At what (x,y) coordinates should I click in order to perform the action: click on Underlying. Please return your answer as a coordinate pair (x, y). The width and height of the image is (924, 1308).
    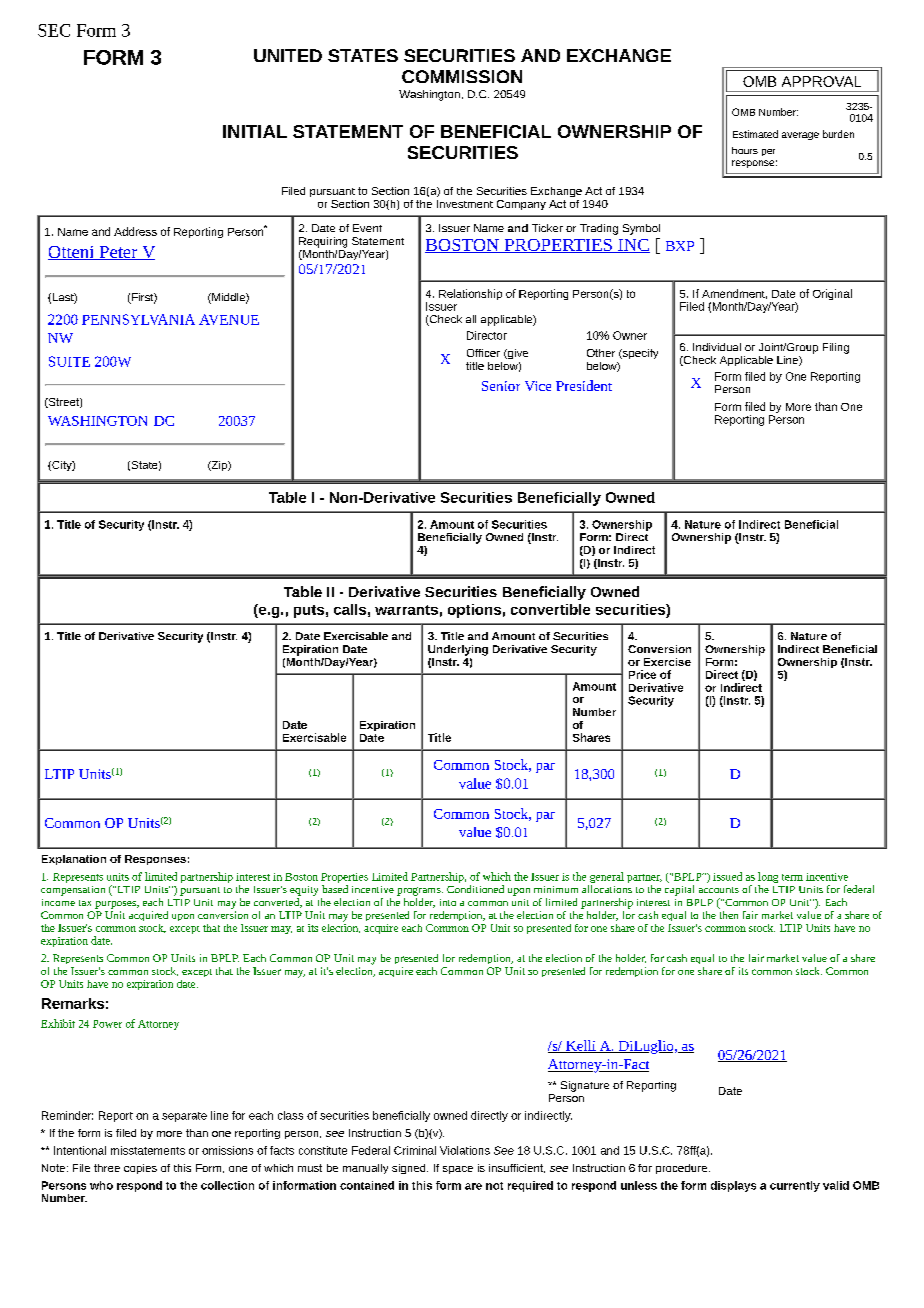
    Looking at the image, I should click on (458, 650).
